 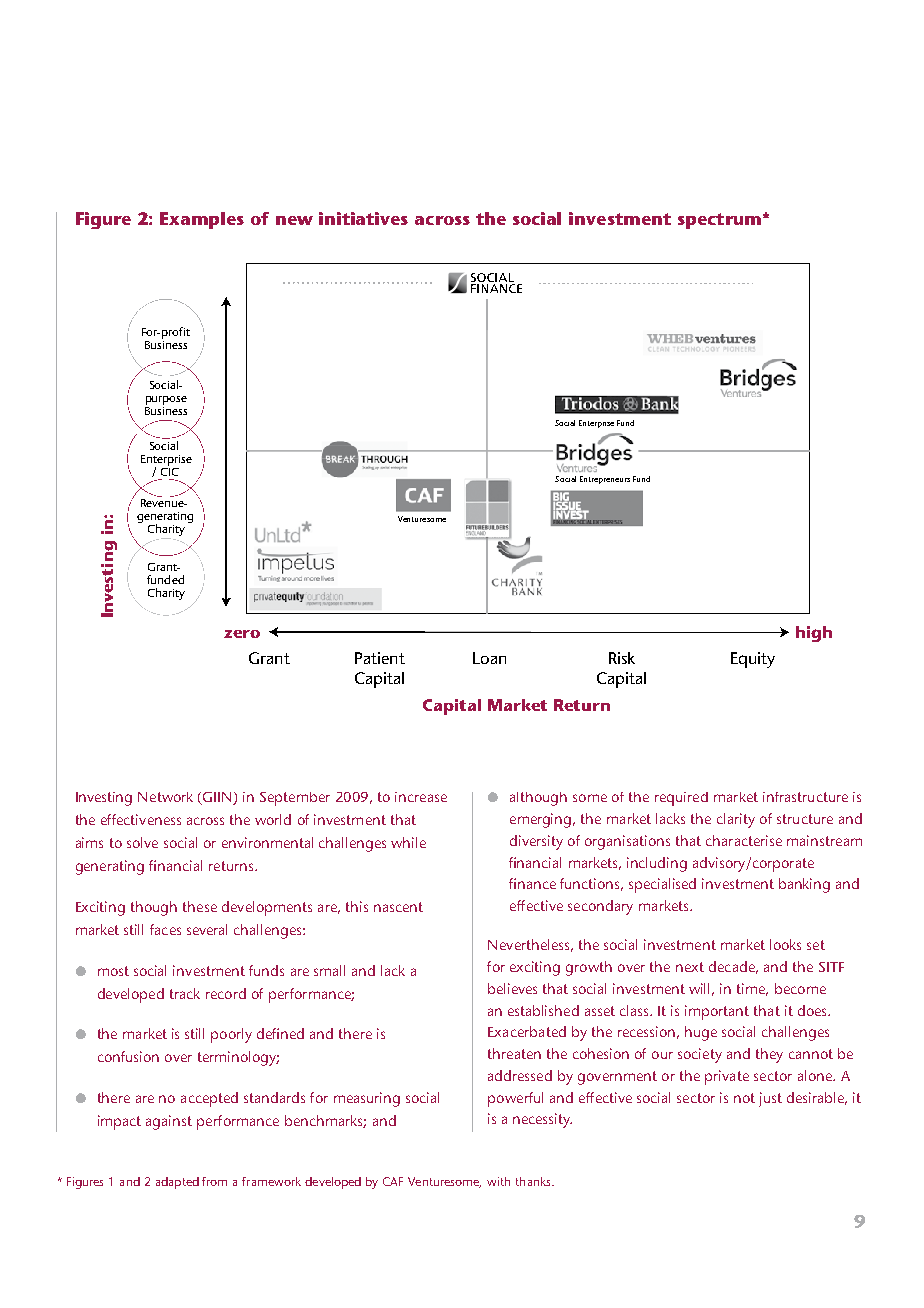 I want to click on with, so click(x=498, y=1181).
